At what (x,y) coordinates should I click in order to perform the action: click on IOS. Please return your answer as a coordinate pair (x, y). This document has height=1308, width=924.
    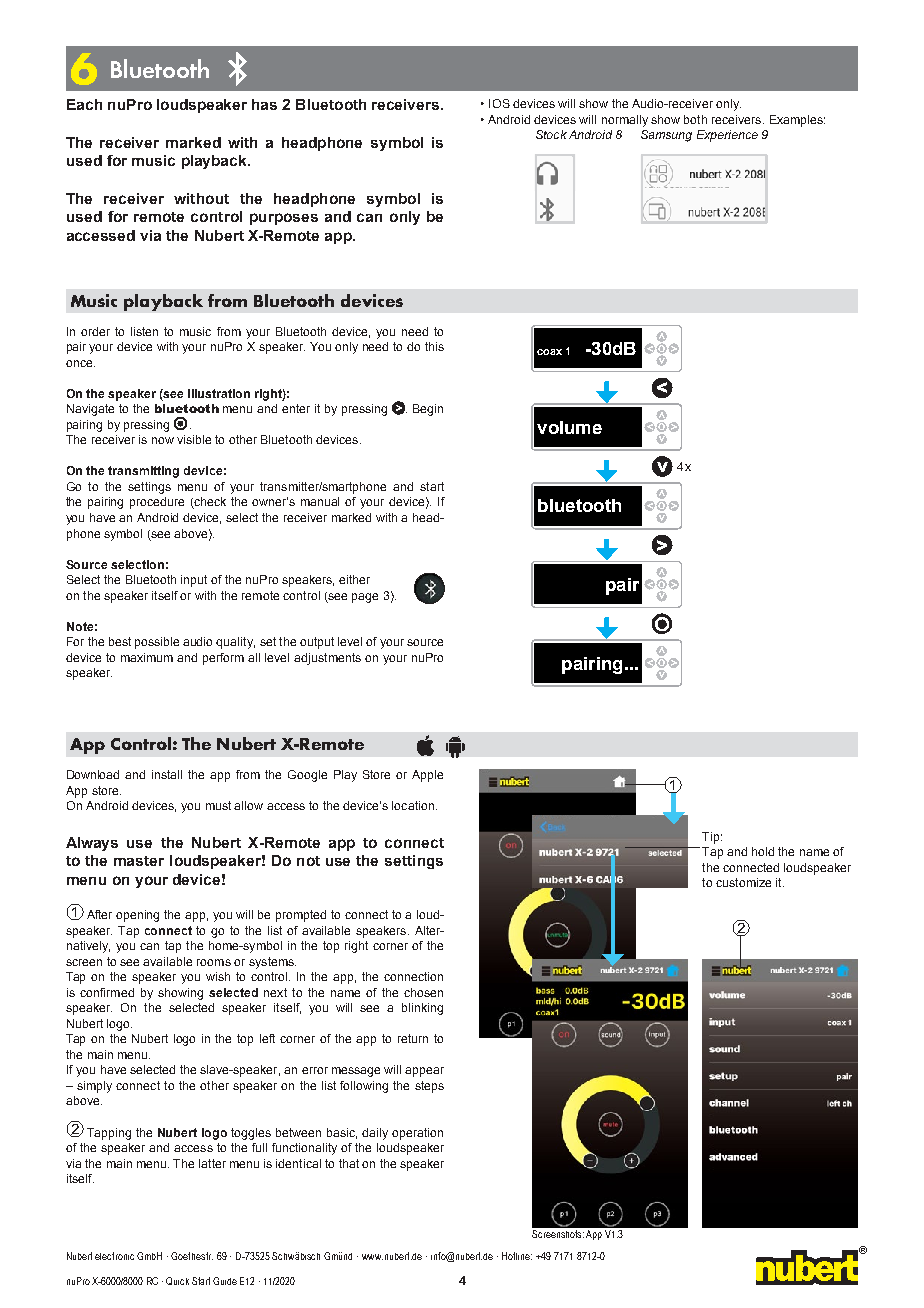
    Looking at the image, I should click on (499, 103).
